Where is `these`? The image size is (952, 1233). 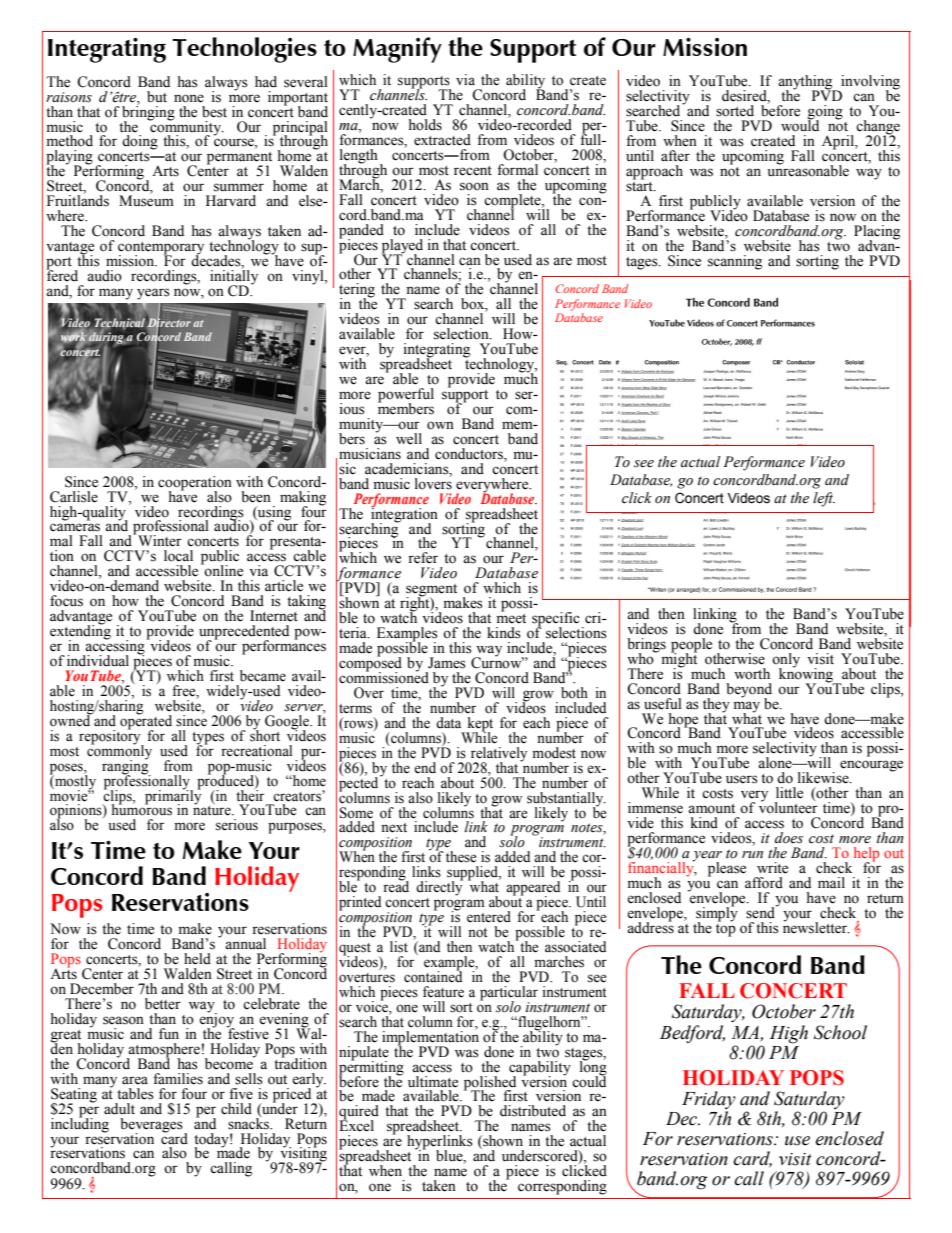 these is located at coordinates (461, 857).
